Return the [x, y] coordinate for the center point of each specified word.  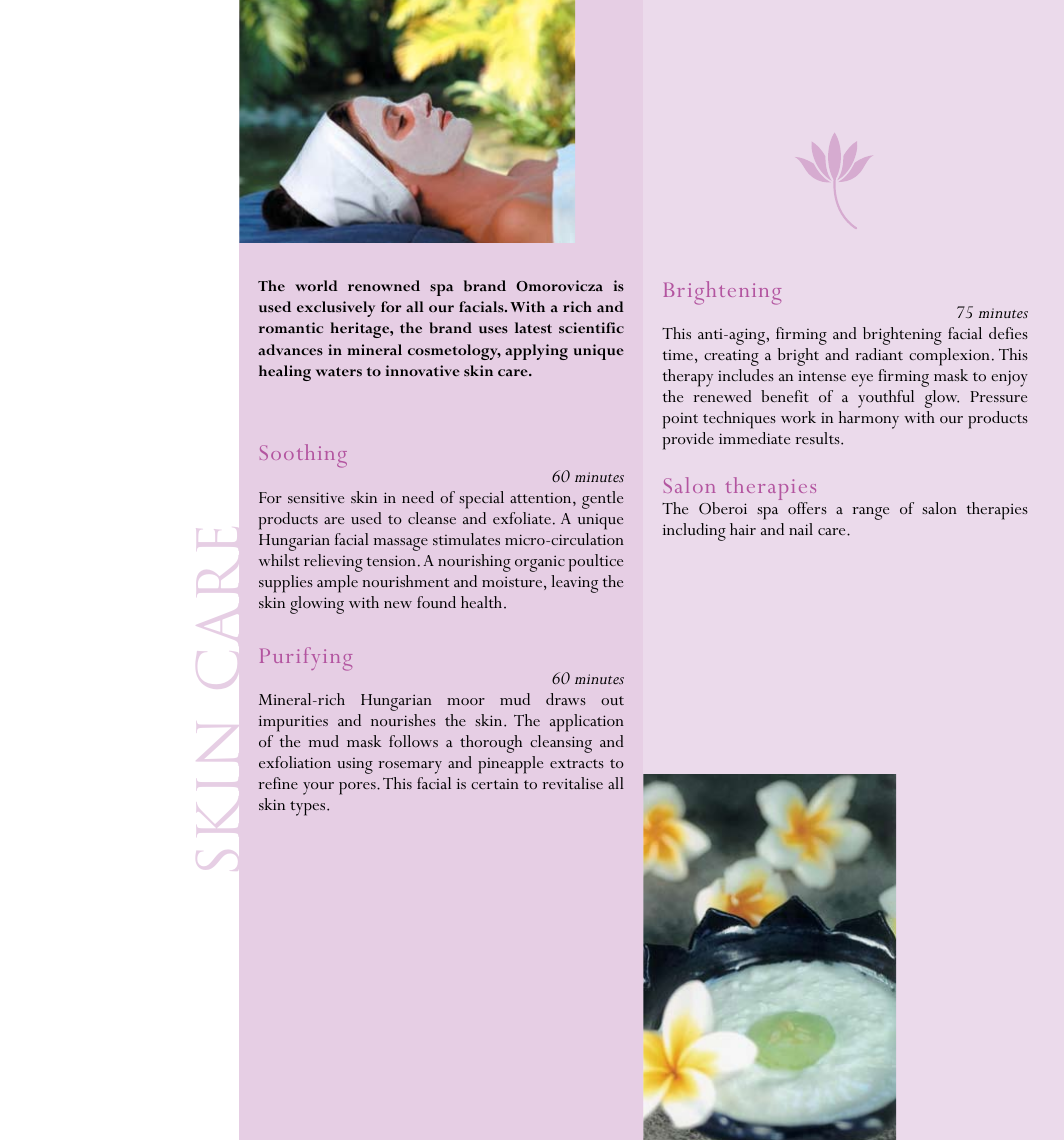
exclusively [336, 309]
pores [358, 788]
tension [391, 560]
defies [1008, 333]
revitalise [572, 783]
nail [801, 529]
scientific [591, 327]
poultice [596, 563]
